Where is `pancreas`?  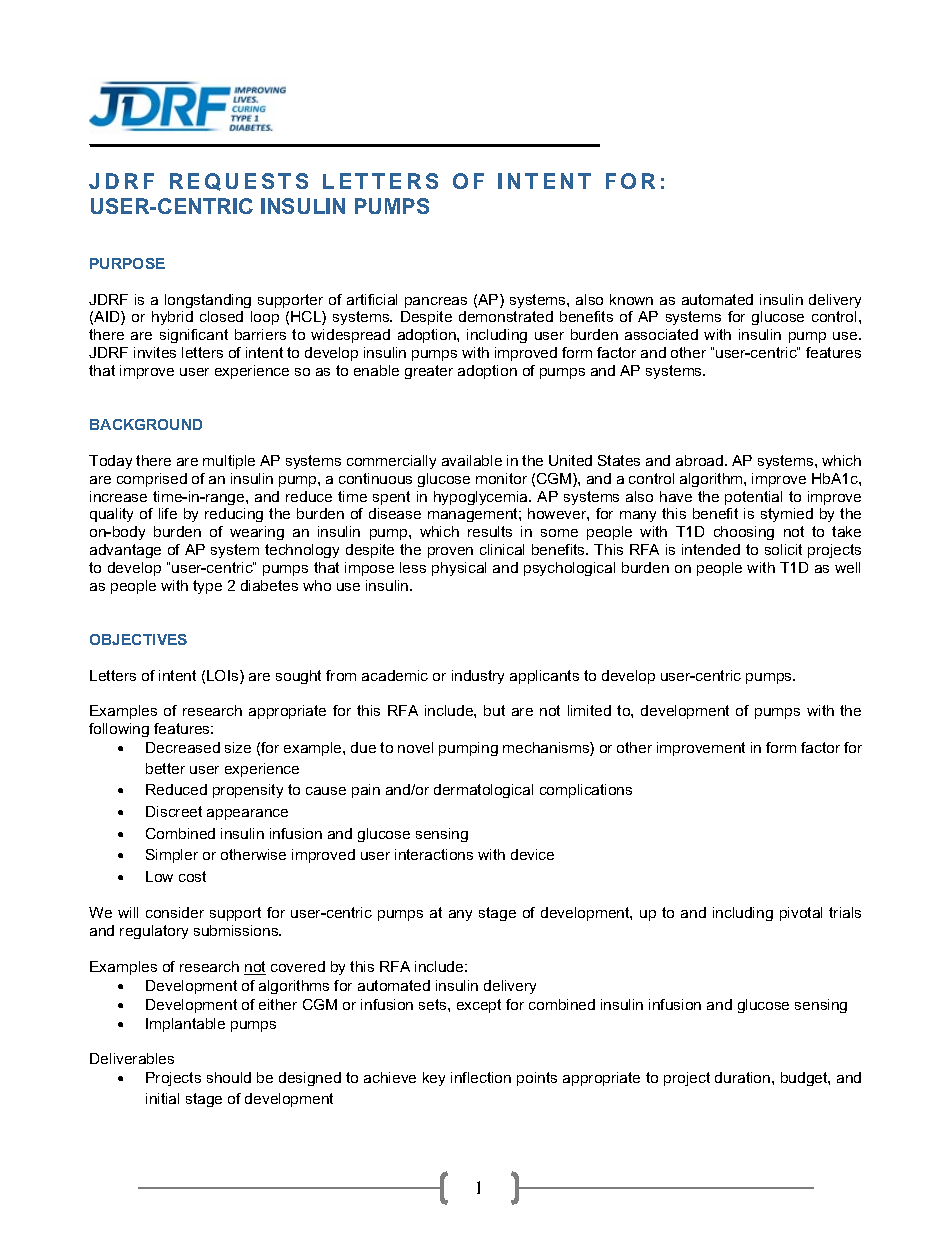
pancreas is located at coordinates (436, 302).
